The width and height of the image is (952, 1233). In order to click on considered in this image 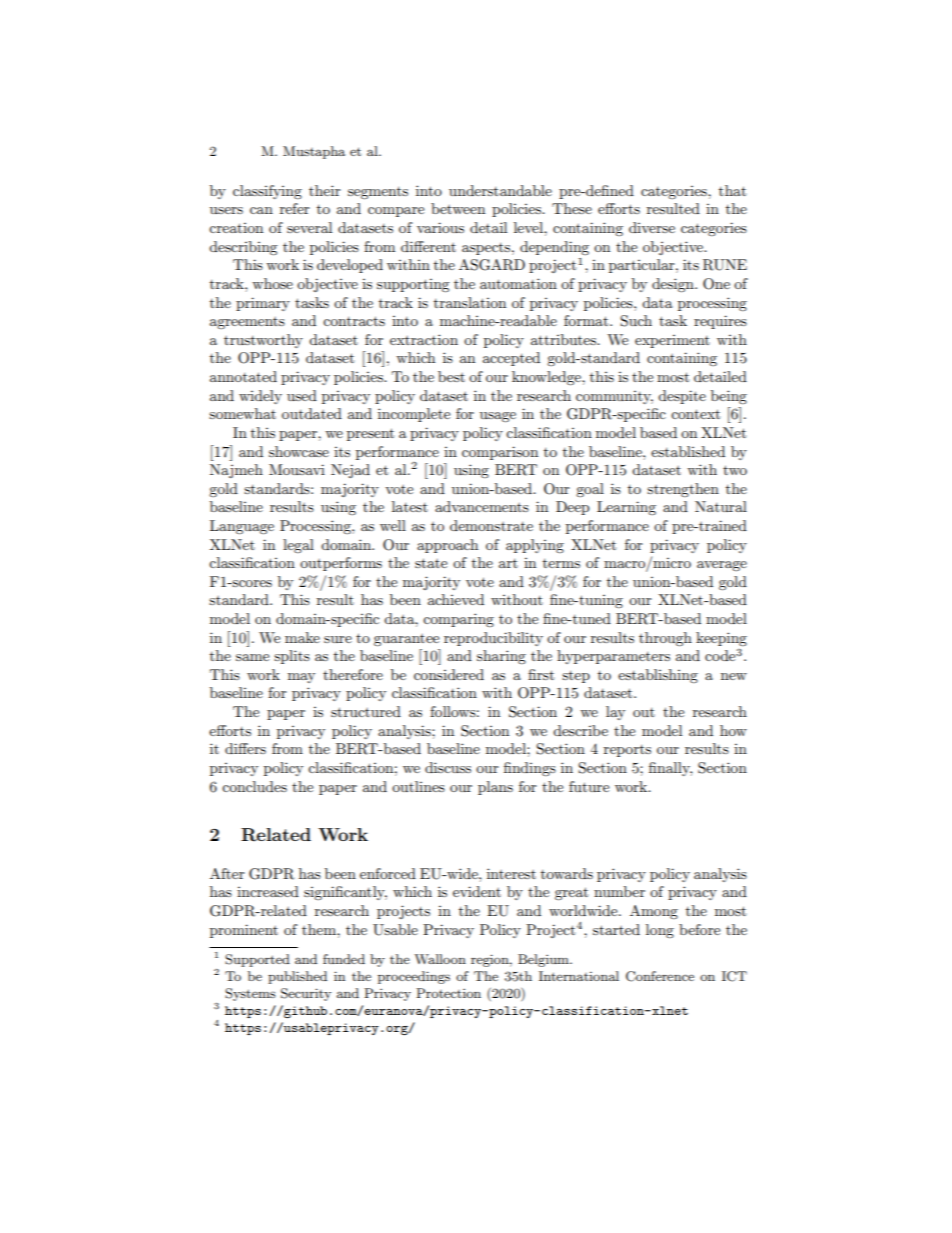, I will do `click(449, 674)`.
